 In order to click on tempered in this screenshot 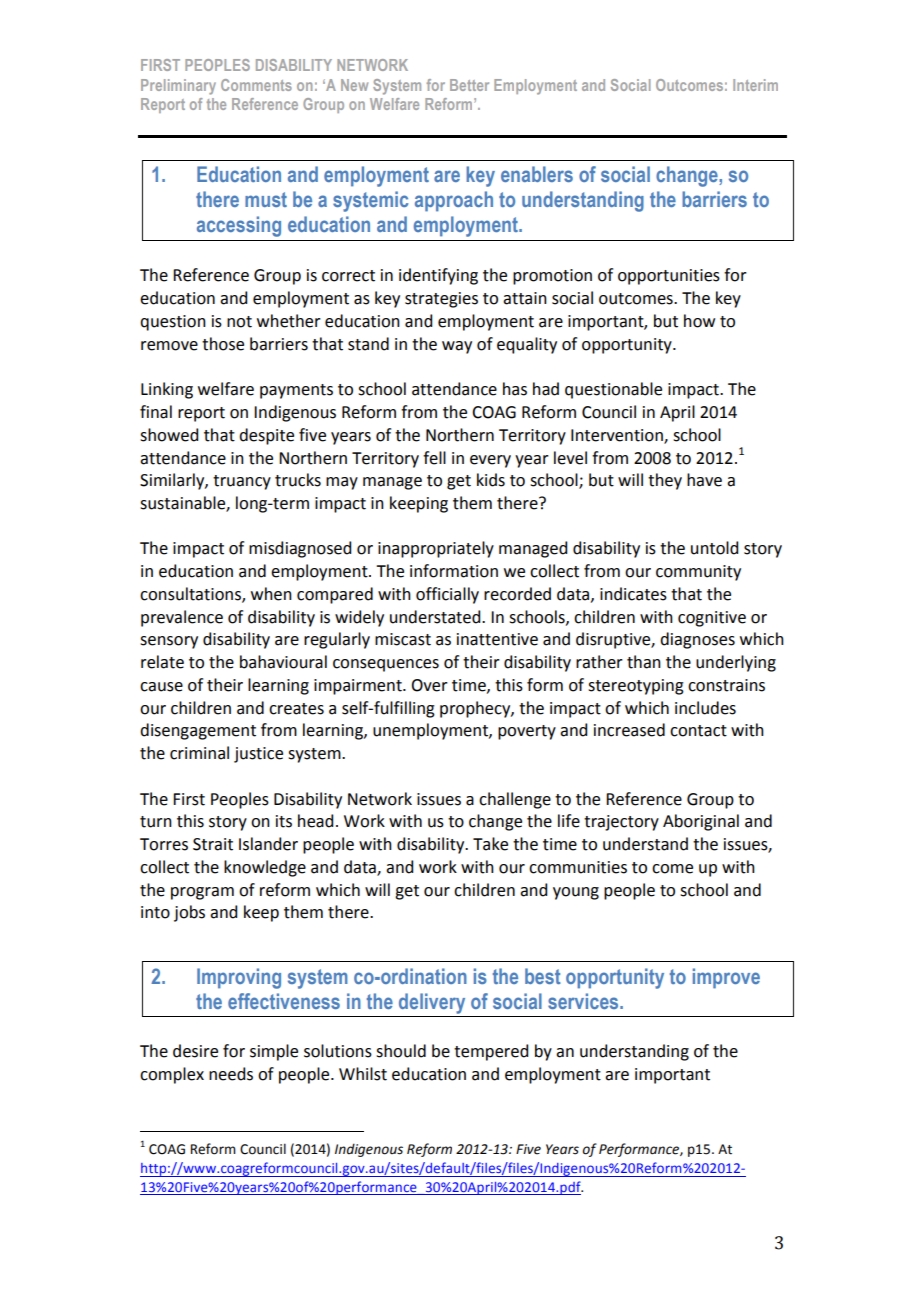, I will do `click(491, 1052)`.
